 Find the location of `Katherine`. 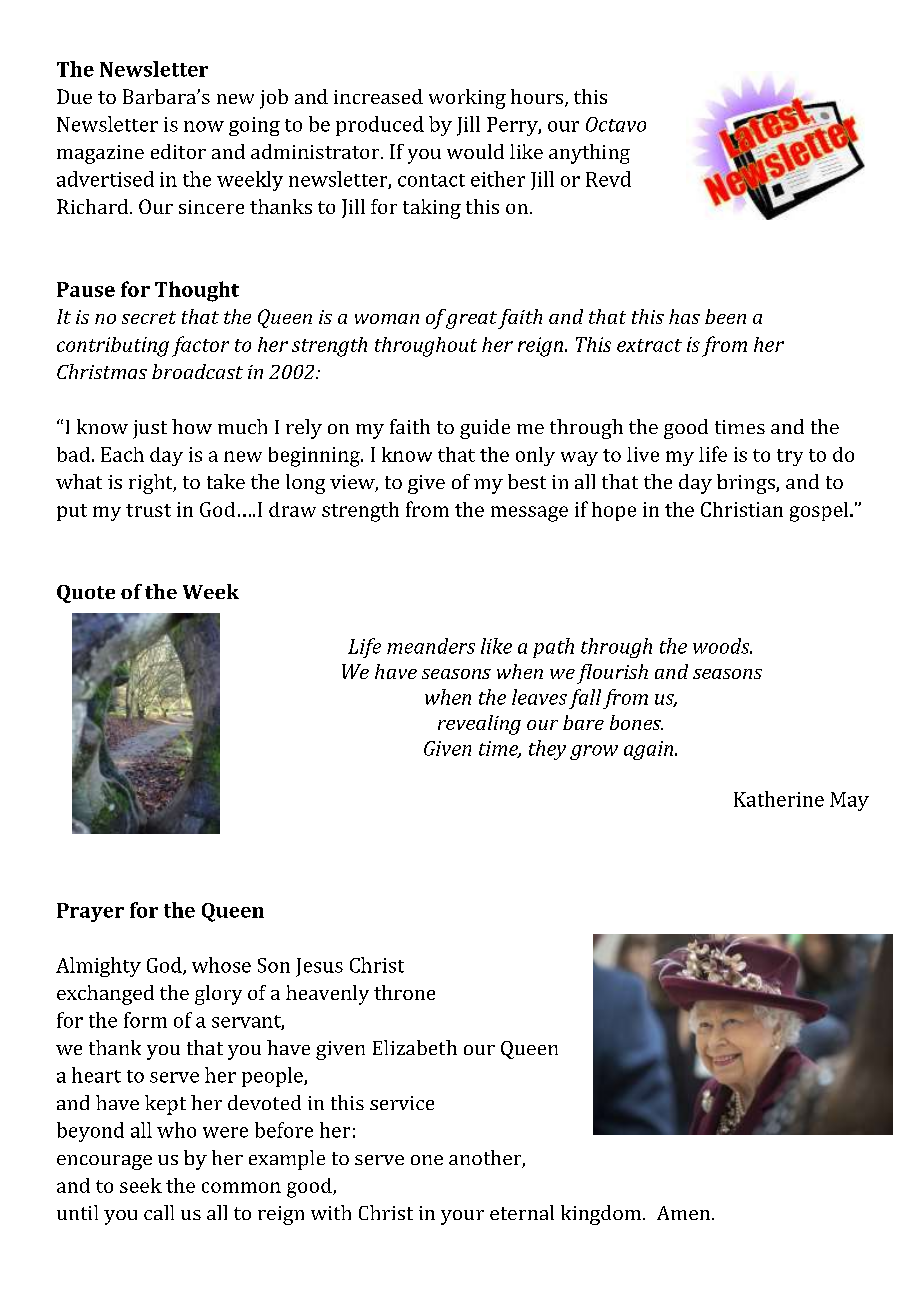

Katherine is located at coordinates (779, 799).
